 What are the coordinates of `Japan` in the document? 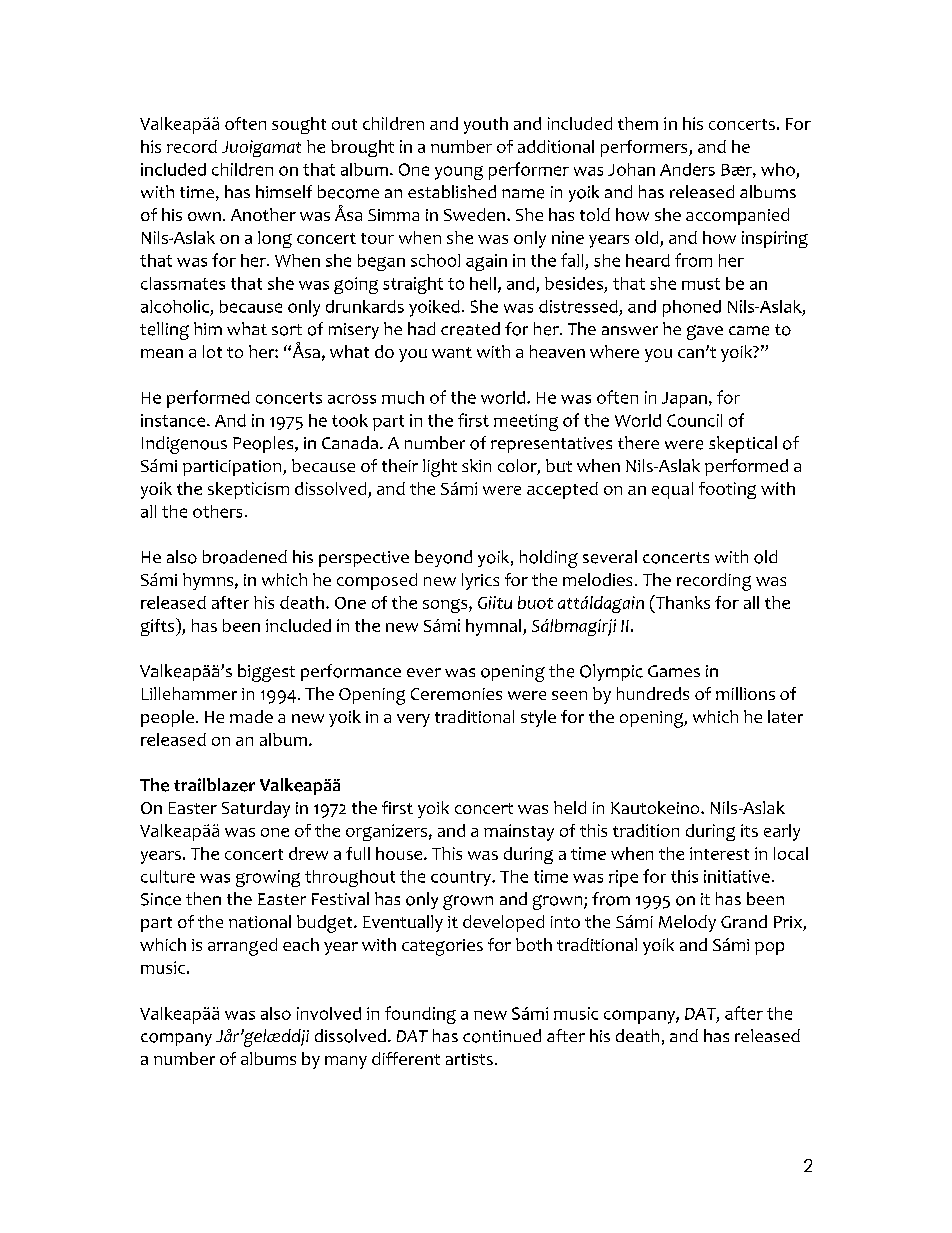 It's located at (684, 400).
